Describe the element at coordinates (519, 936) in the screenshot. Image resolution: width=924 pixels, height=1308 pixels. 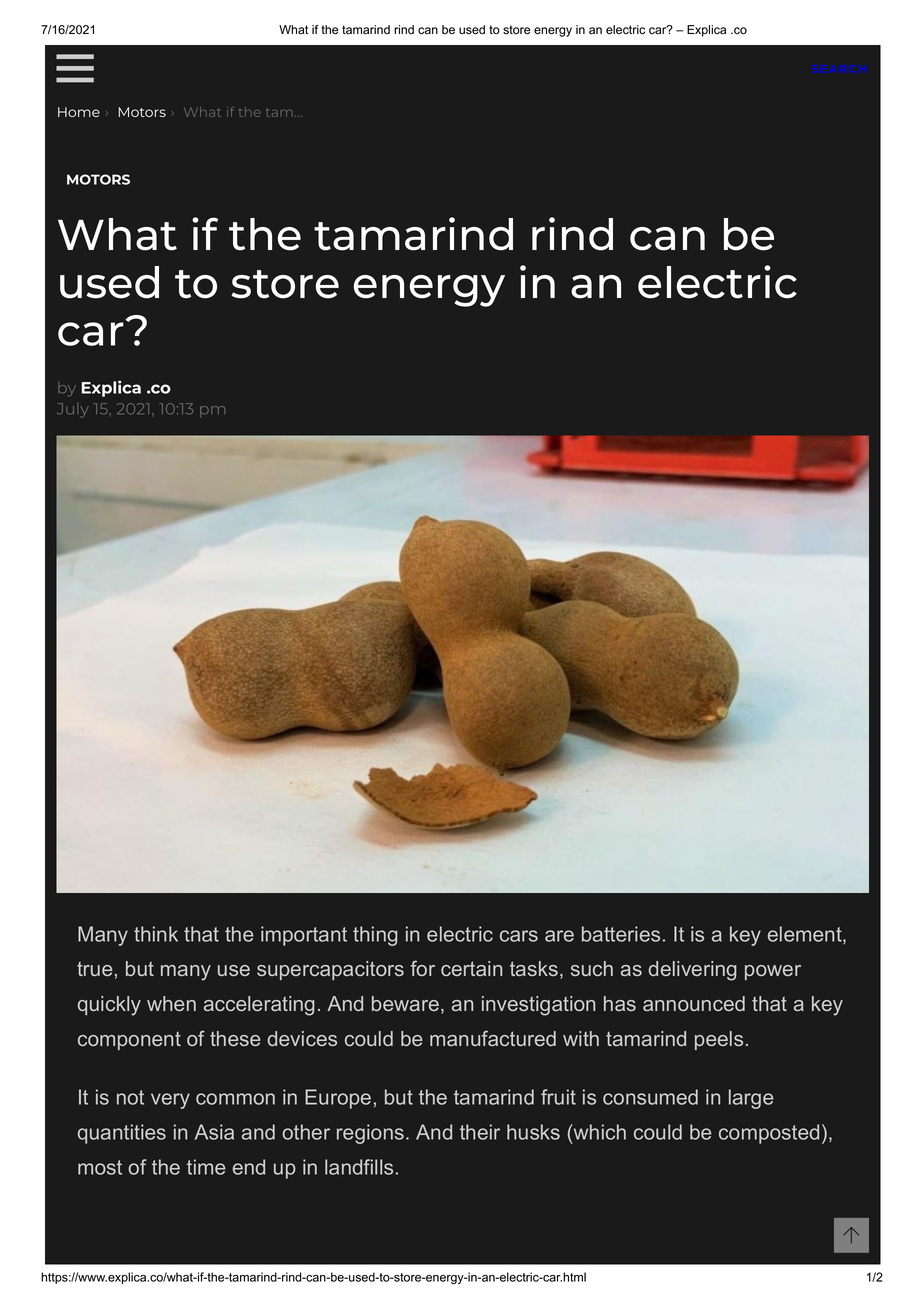
I see `cars` at that location.
